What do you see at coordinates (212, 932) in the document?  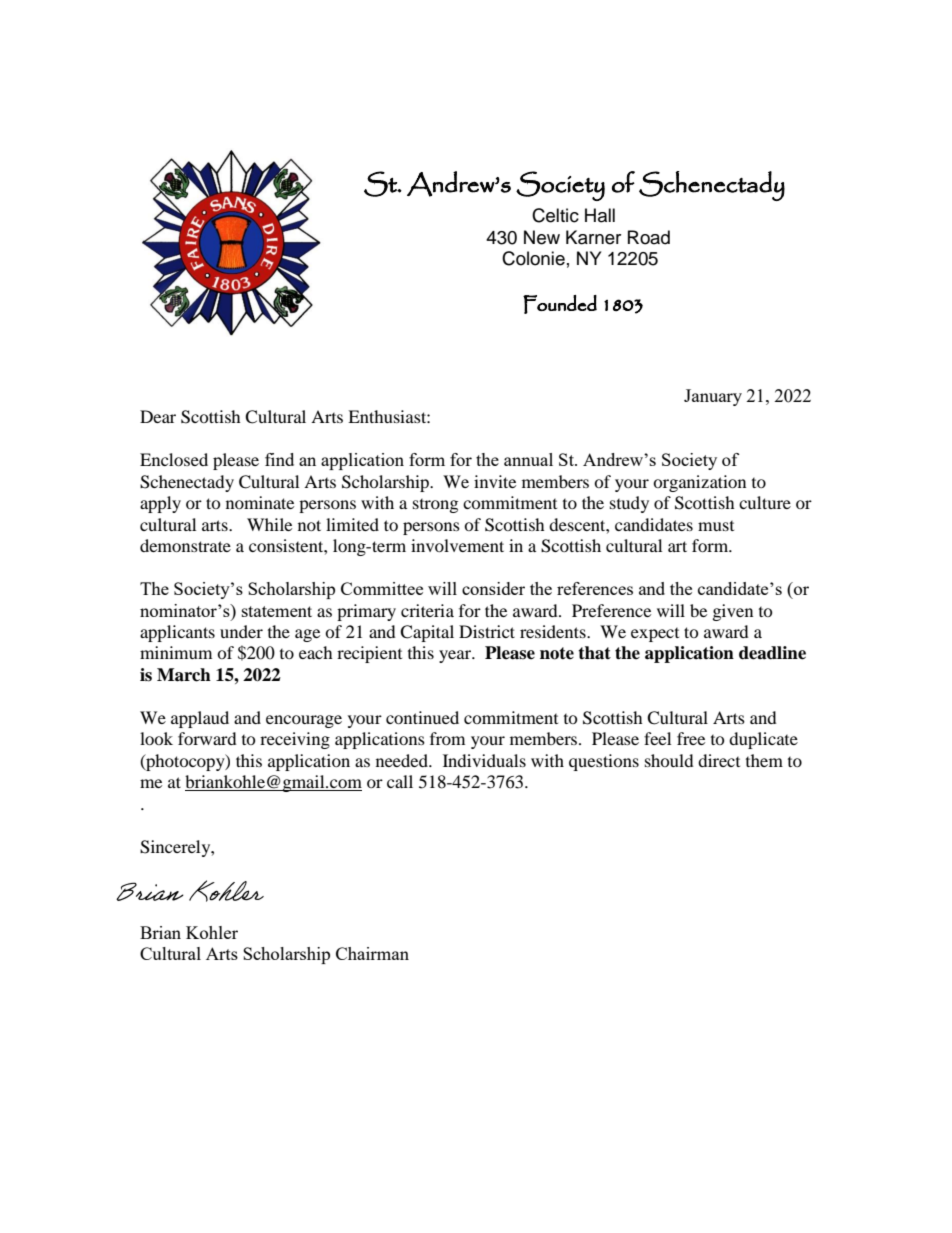 I see `Kohler` at bounding box center [212, 932].
